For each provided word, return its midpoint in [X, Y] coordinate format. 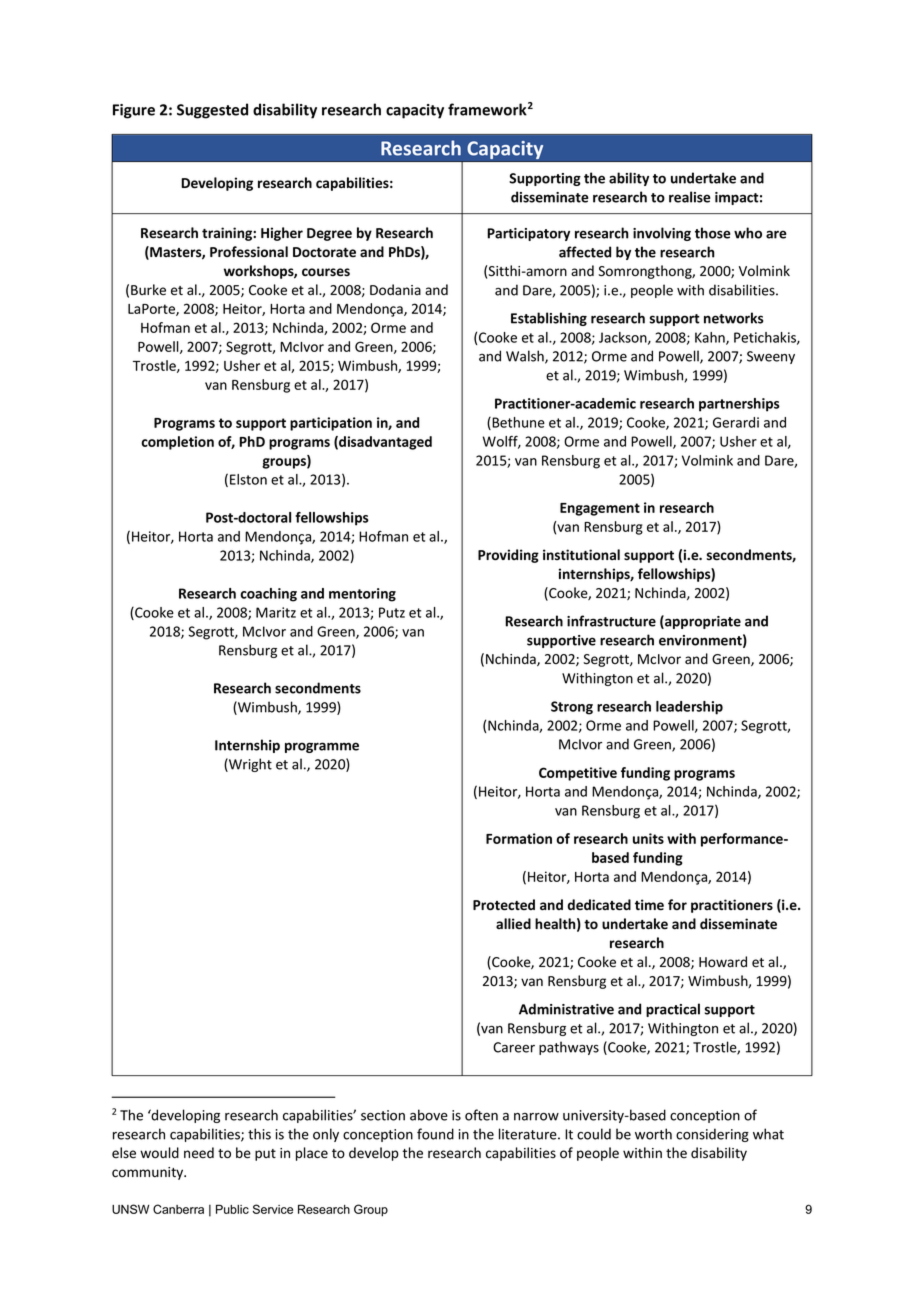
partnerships [739, 405]
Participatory [528, 234]
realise [690, 197]
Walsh [526, 357]
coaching [268, 595]
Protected [504, 904]
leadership [689, 708]
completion [177, 443]
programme [322, 747]
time [649, 904]
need [199, 1153]
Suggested [212, 111]
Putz [392, 612]
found [435, 1134]
